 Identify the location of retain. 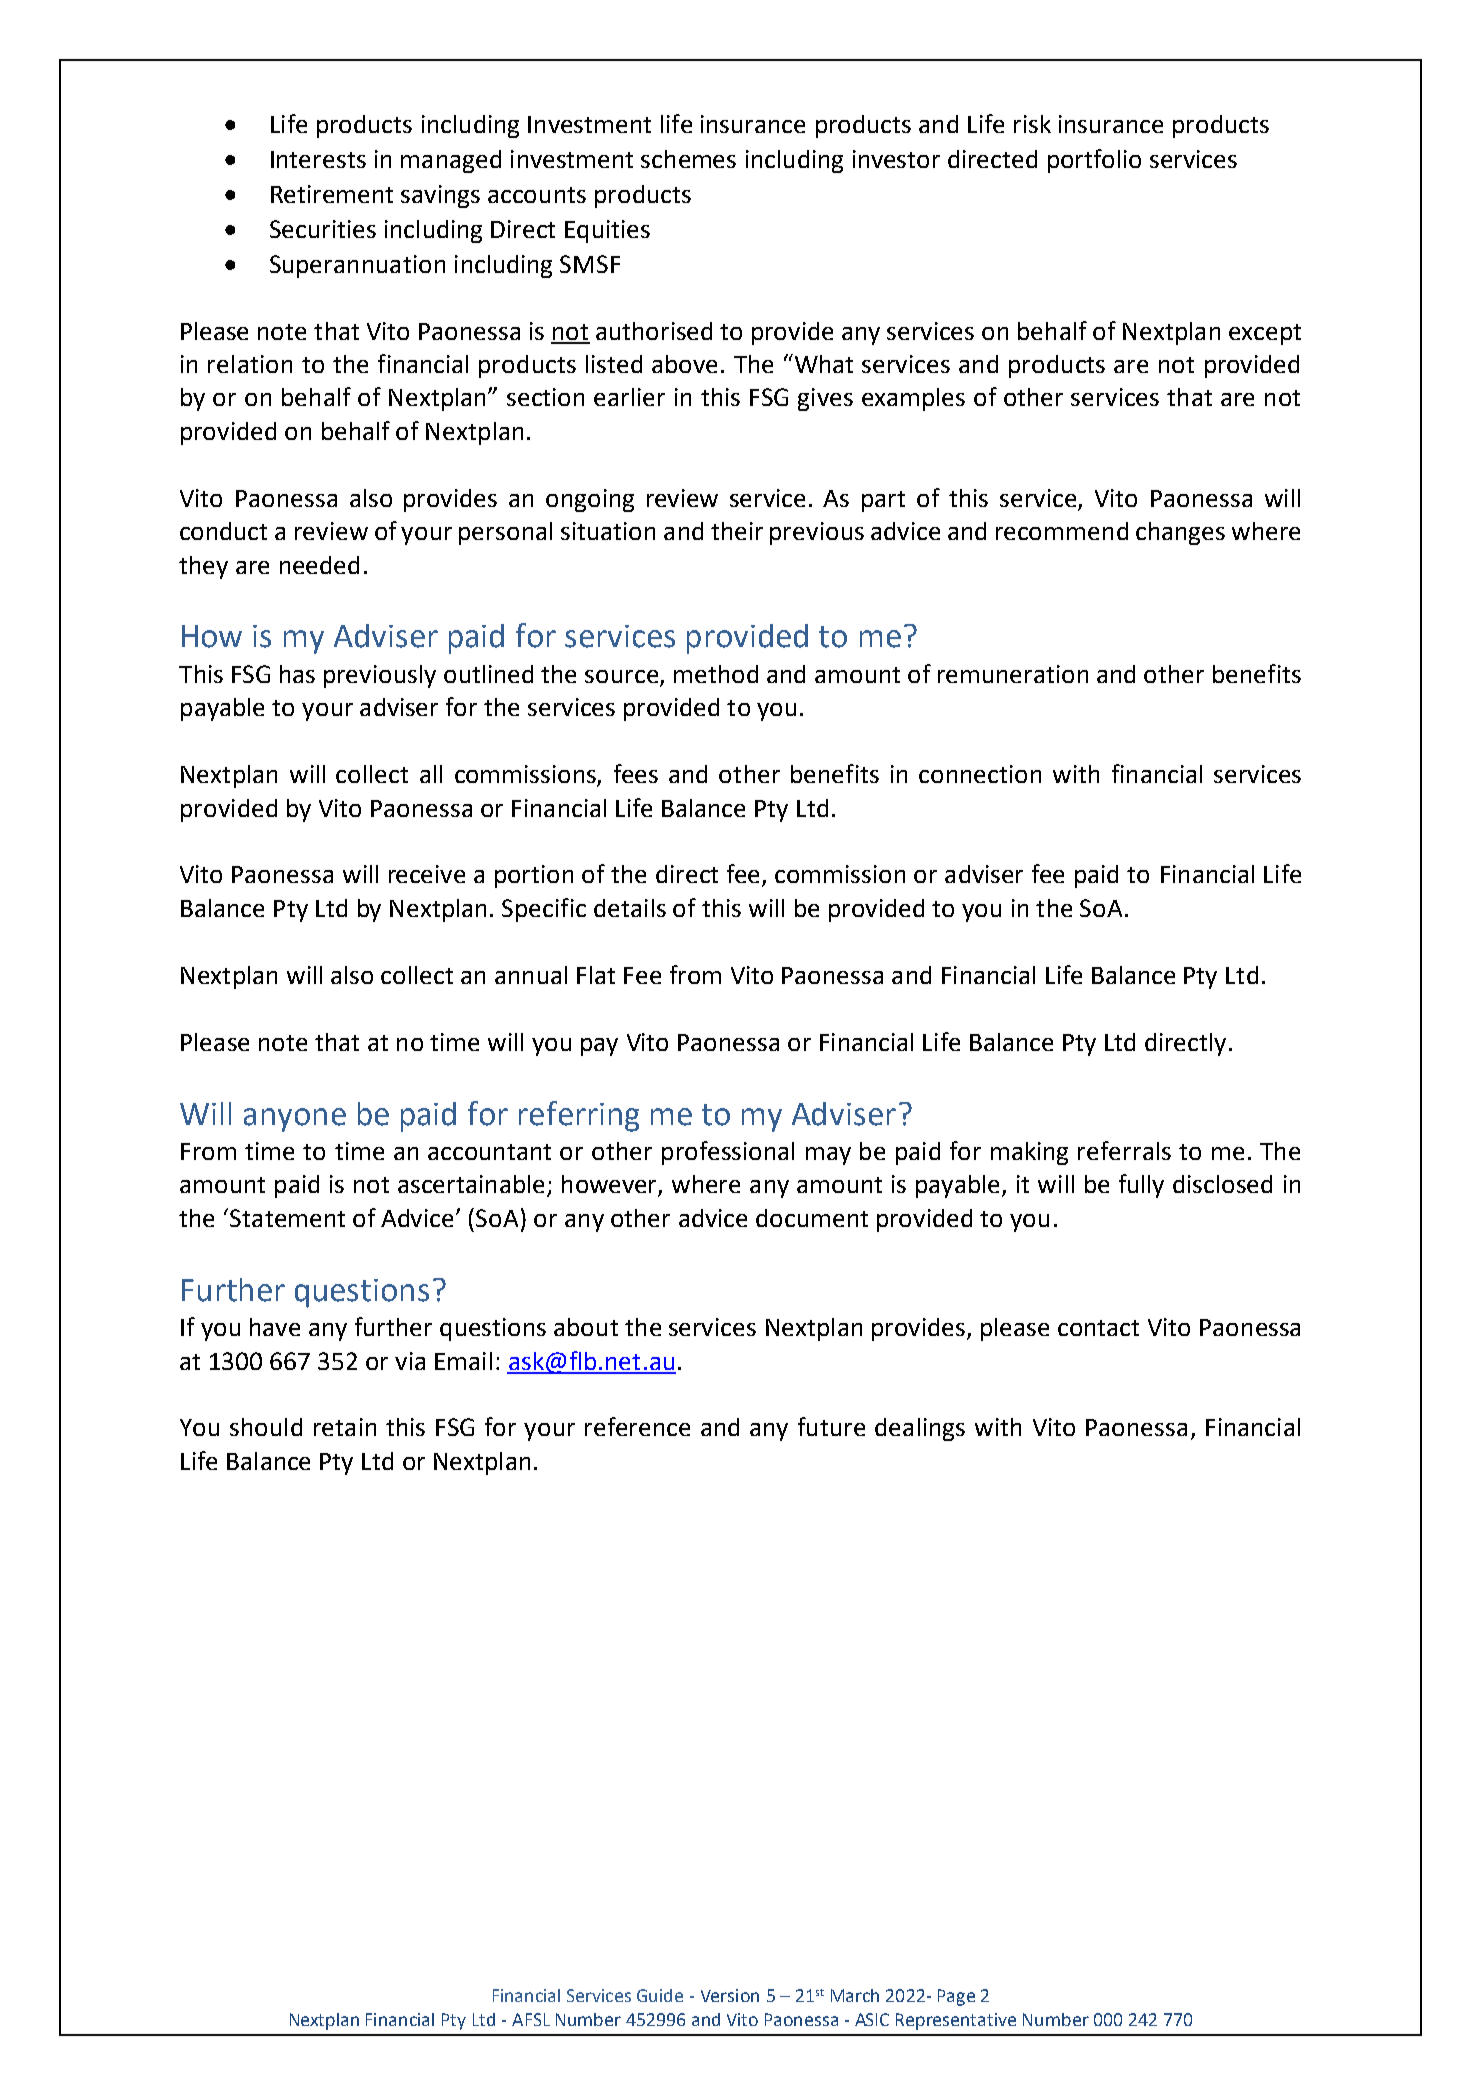
(345, 1427).
